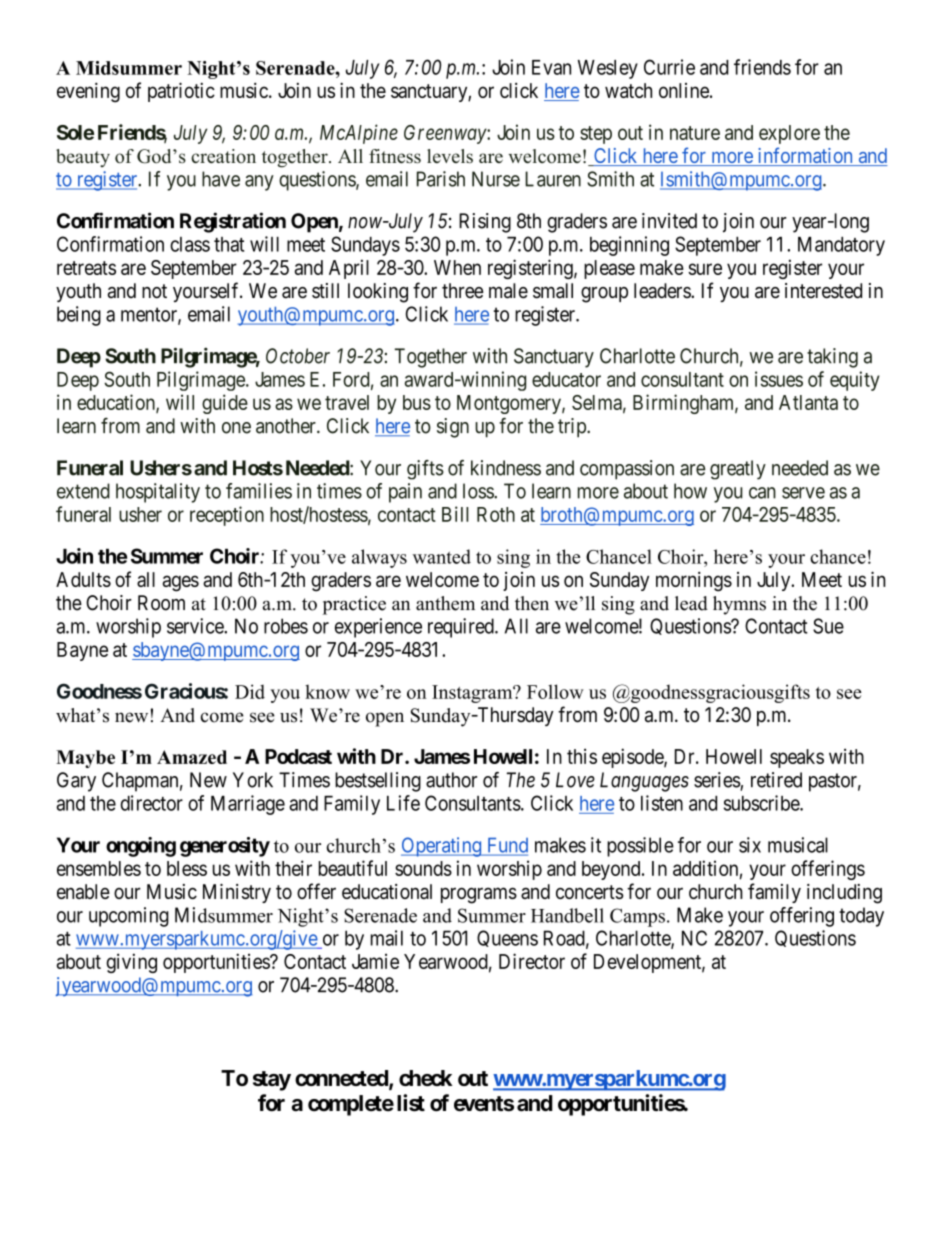 This screenshot has width=952, height=1233. What do you see at coordinates (446, 134) in the screenshot?
I see `Greenway` at bounding box center [446, 134].
